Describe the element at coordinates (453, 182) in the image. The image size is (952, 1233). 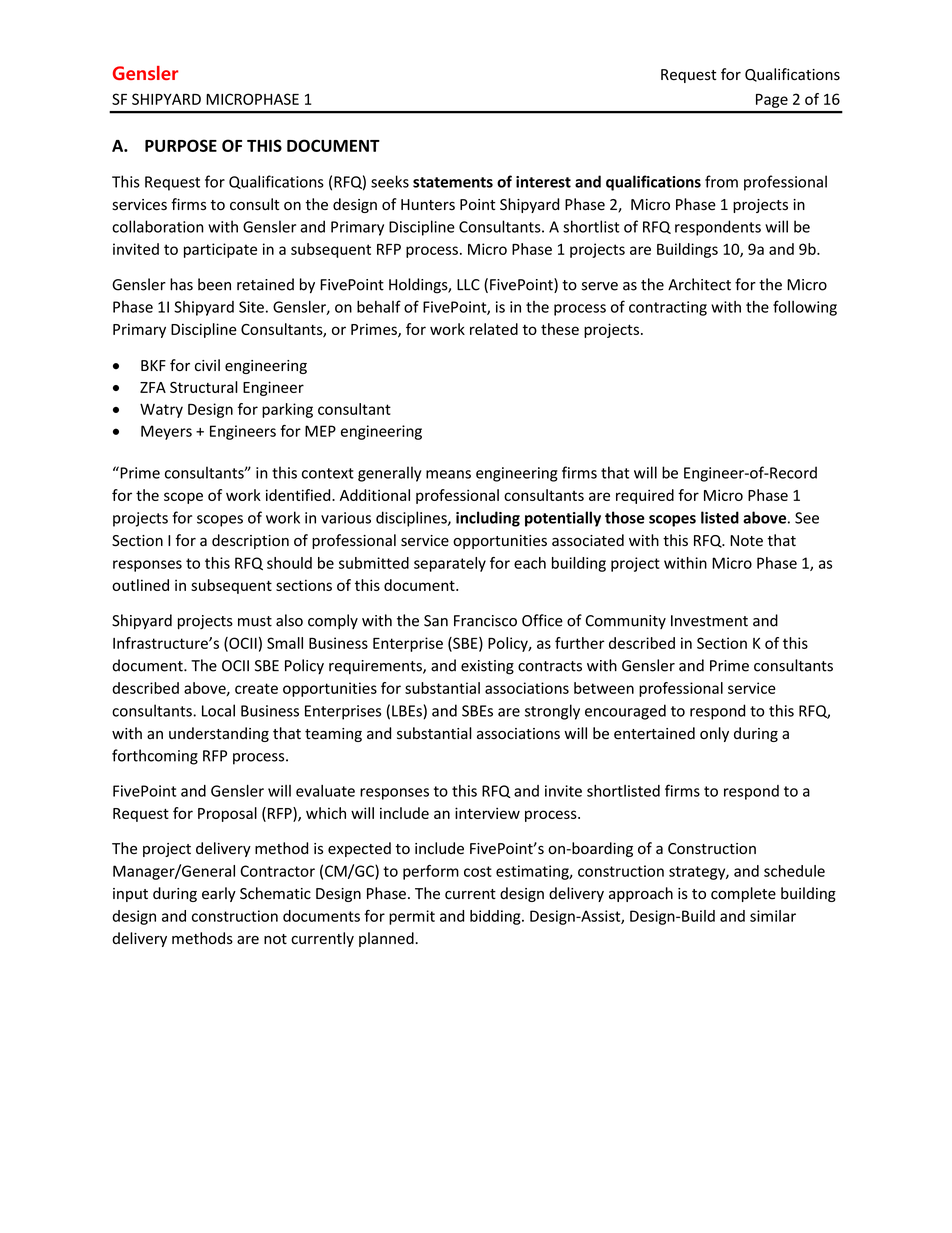
I see `statements` at that location.
